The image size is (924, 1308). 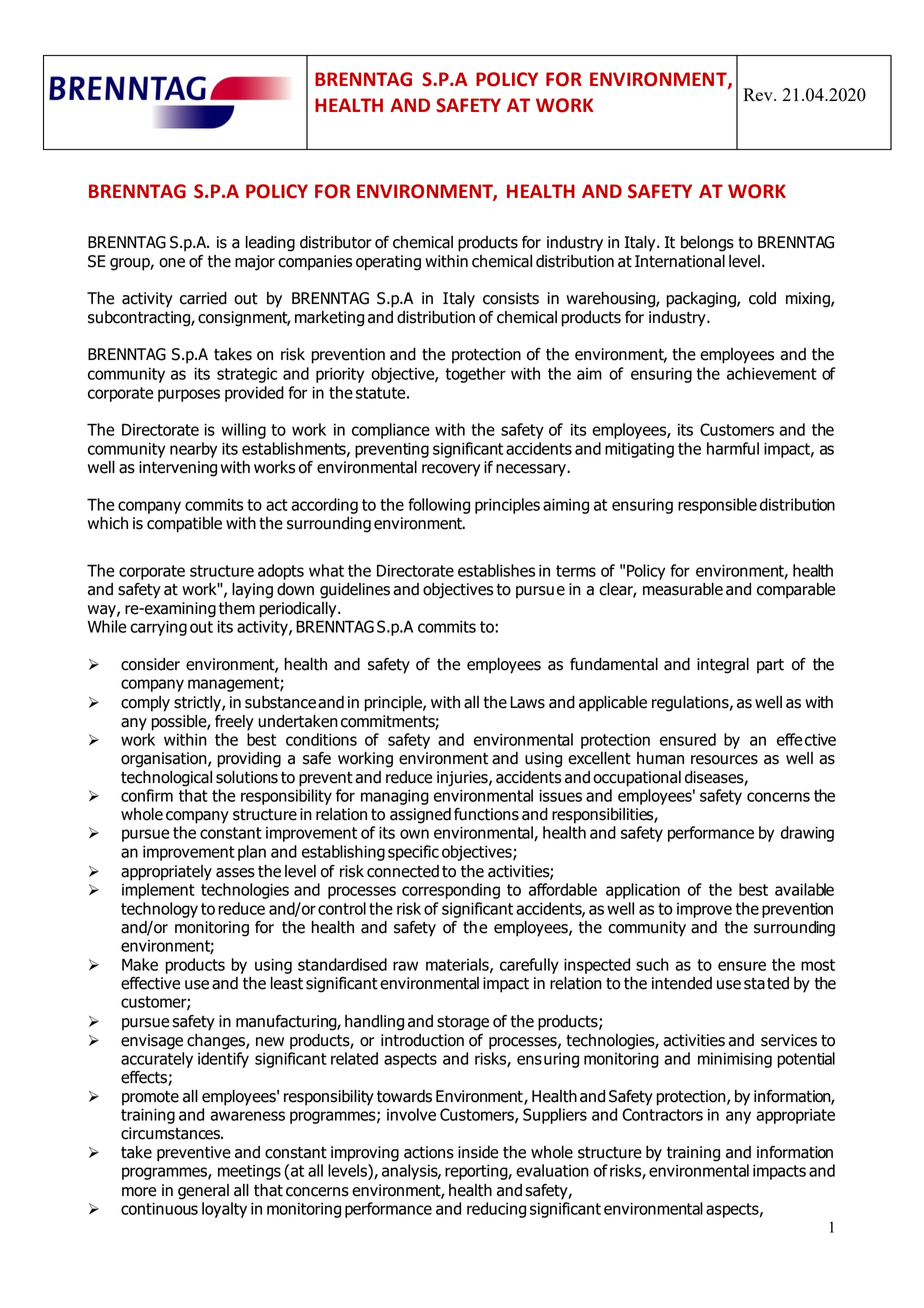 I want to click on Make, so click(x=140, y=964).
